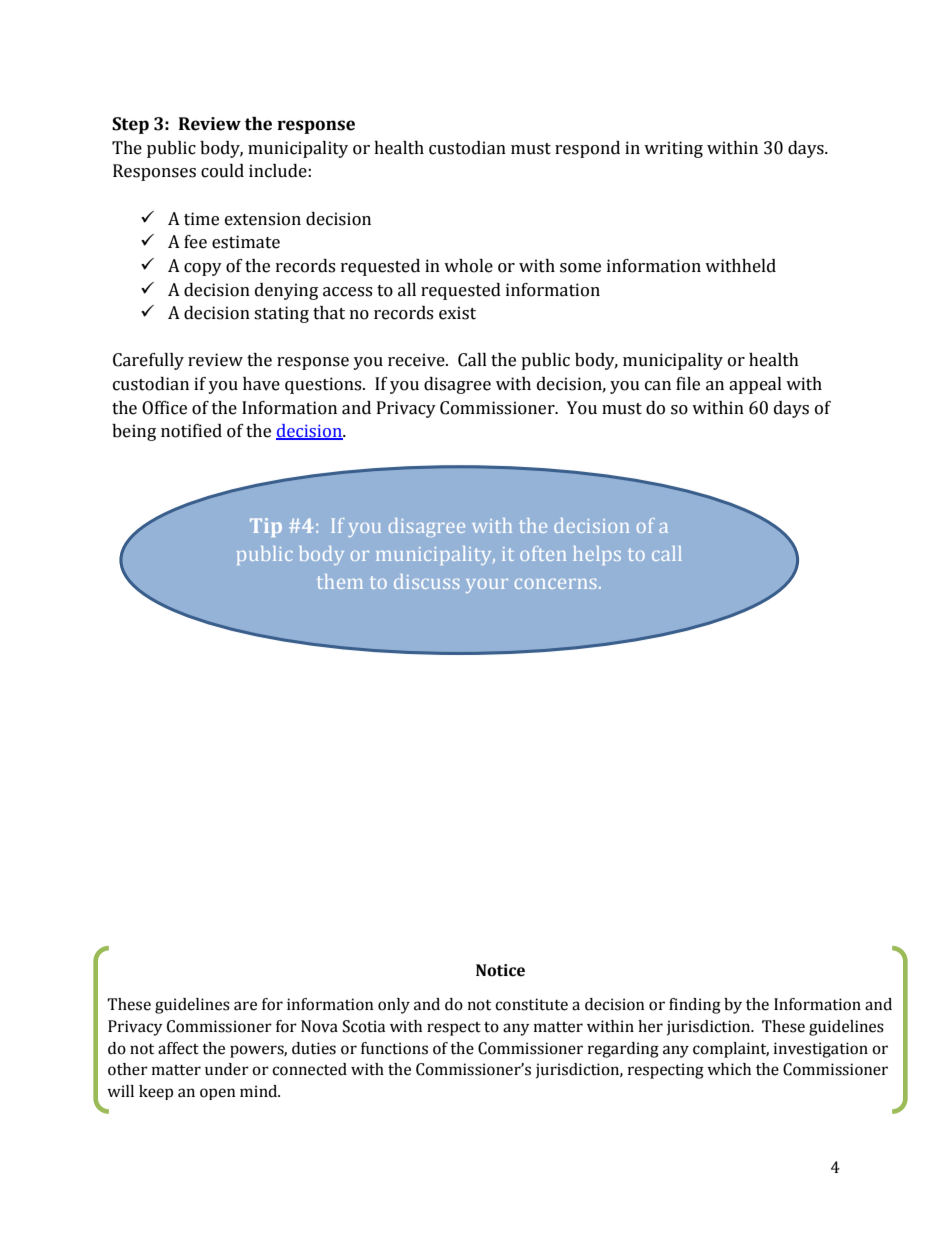 The image size is (952, 1233). What do you see at coordinates (227, 1069) in the screenshot?
I see `under` at bounding box center [227, 1069].
